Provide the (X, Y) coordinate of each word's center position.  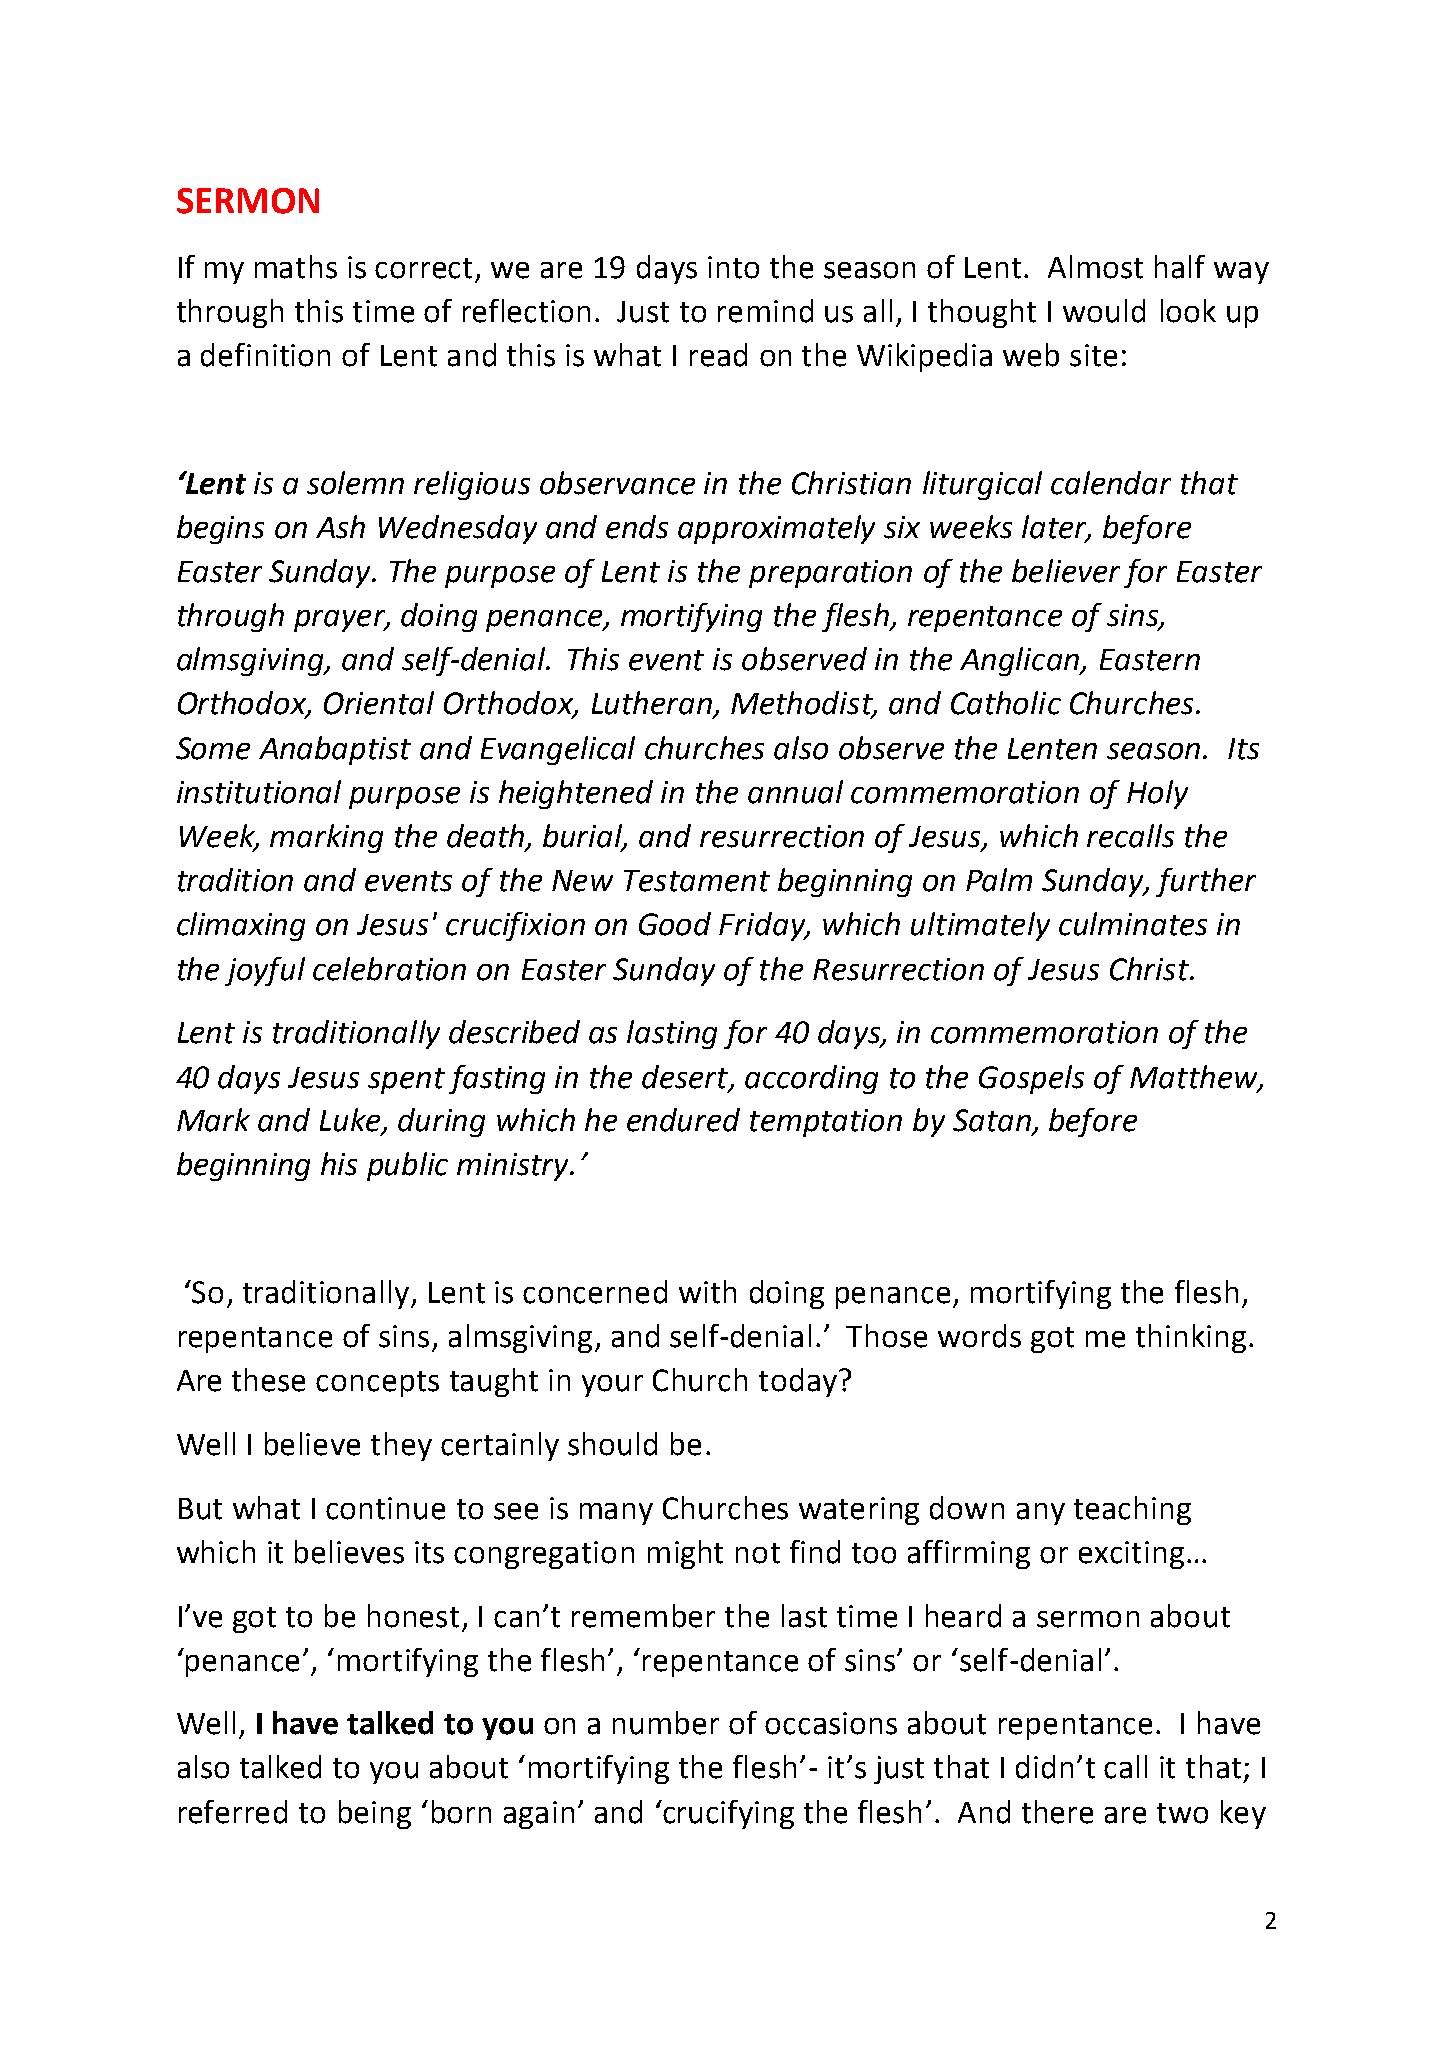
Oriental (379, 703)
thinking (1191, 1338)
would (1104, 311)
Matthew (1195, 1077)
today (798, 1382)
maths (296, 267)
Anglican (1020, 661)
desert (686, 1077)
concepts (377, 1384)
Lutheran (653, 704)
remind (765, 311)
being (375, 1814)
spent (406, 1081)
